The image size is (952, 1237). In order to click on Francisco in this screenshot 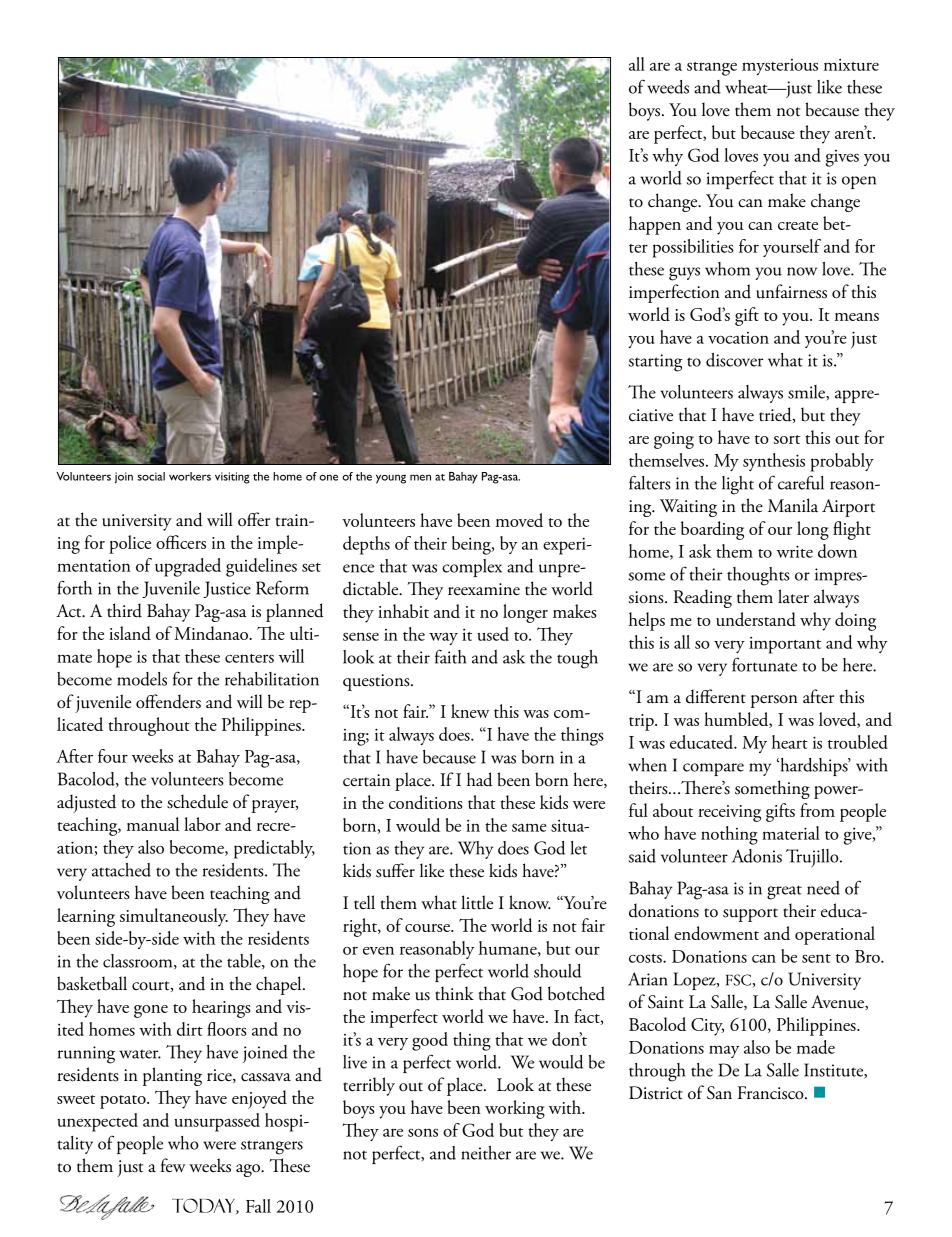, I will do `click(772, 1093)`.
